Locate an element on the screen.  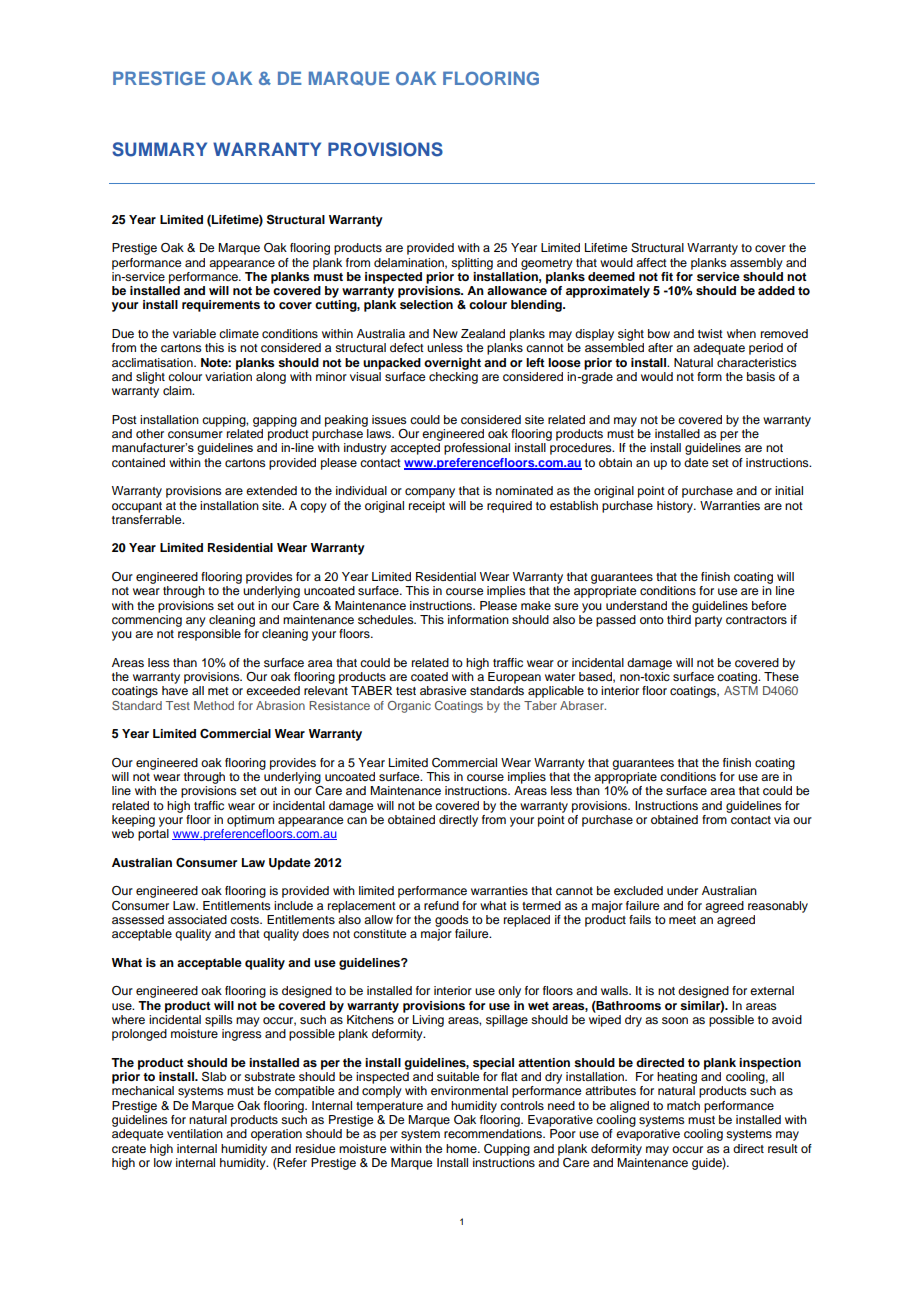
abrasive is located at coordinates (443, 690).
